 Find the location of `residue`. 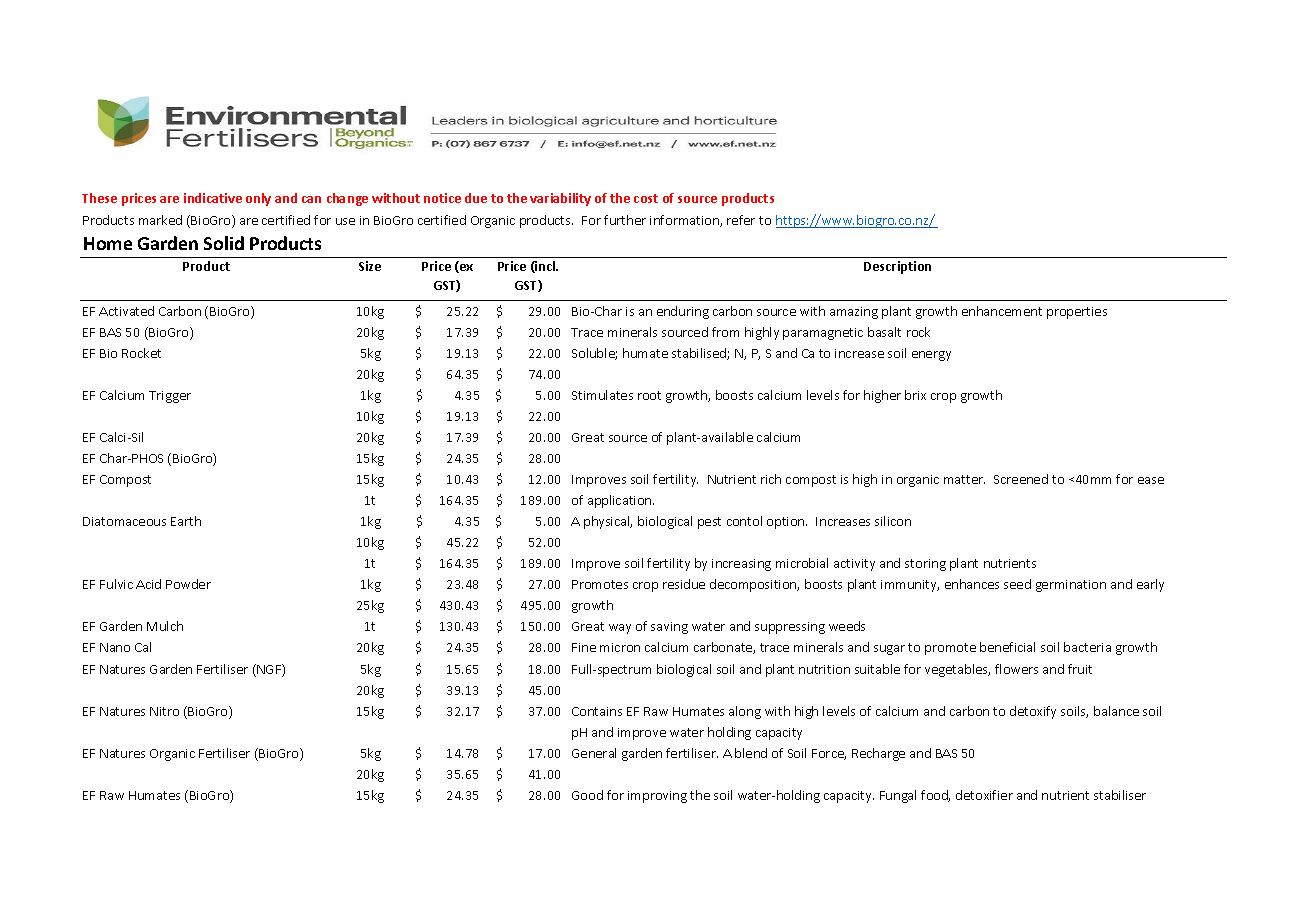

residue is located at coordinates (684, 584).
